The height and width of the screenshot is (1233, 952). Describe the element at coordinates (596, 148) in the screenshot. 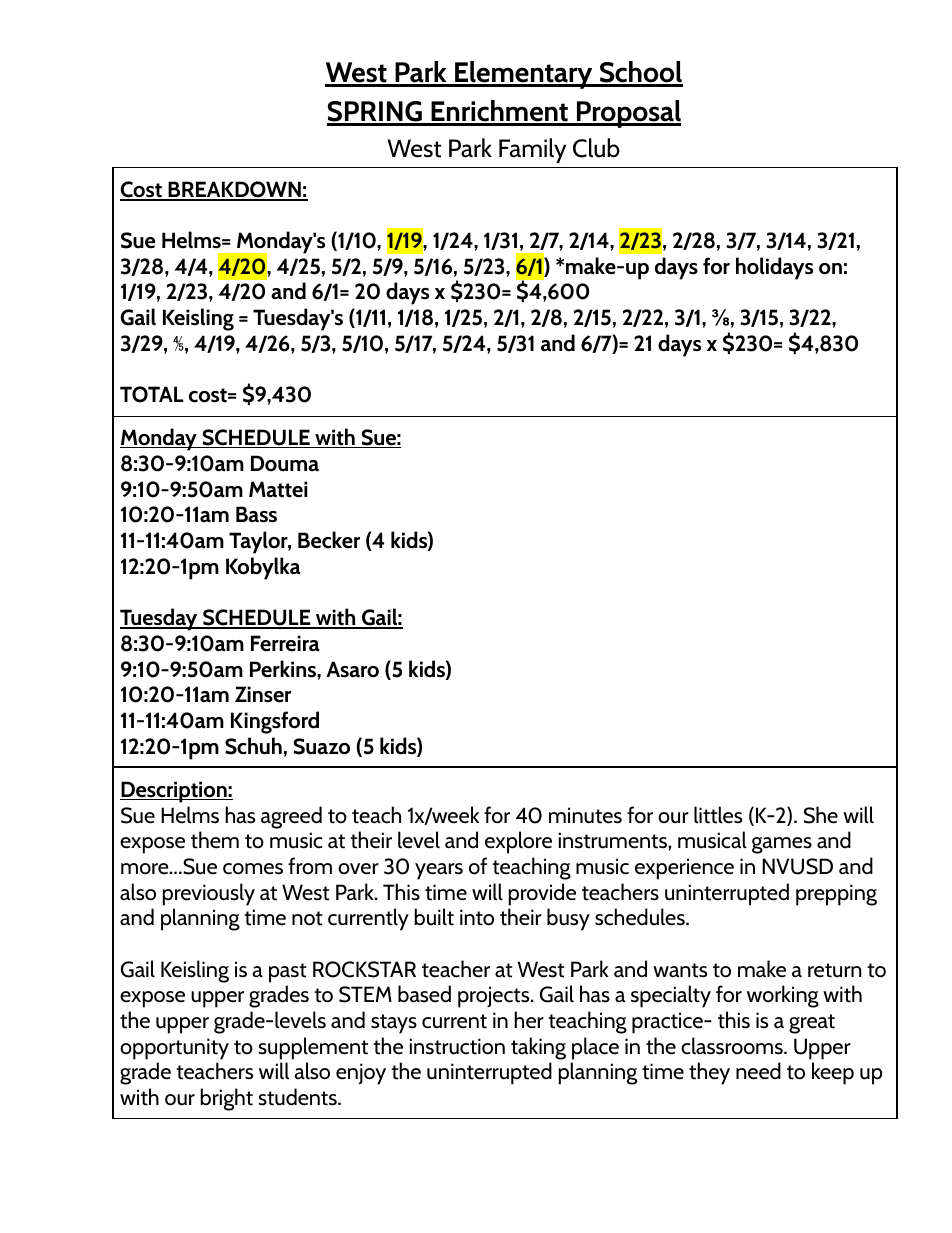

I see `Club` at that location.
